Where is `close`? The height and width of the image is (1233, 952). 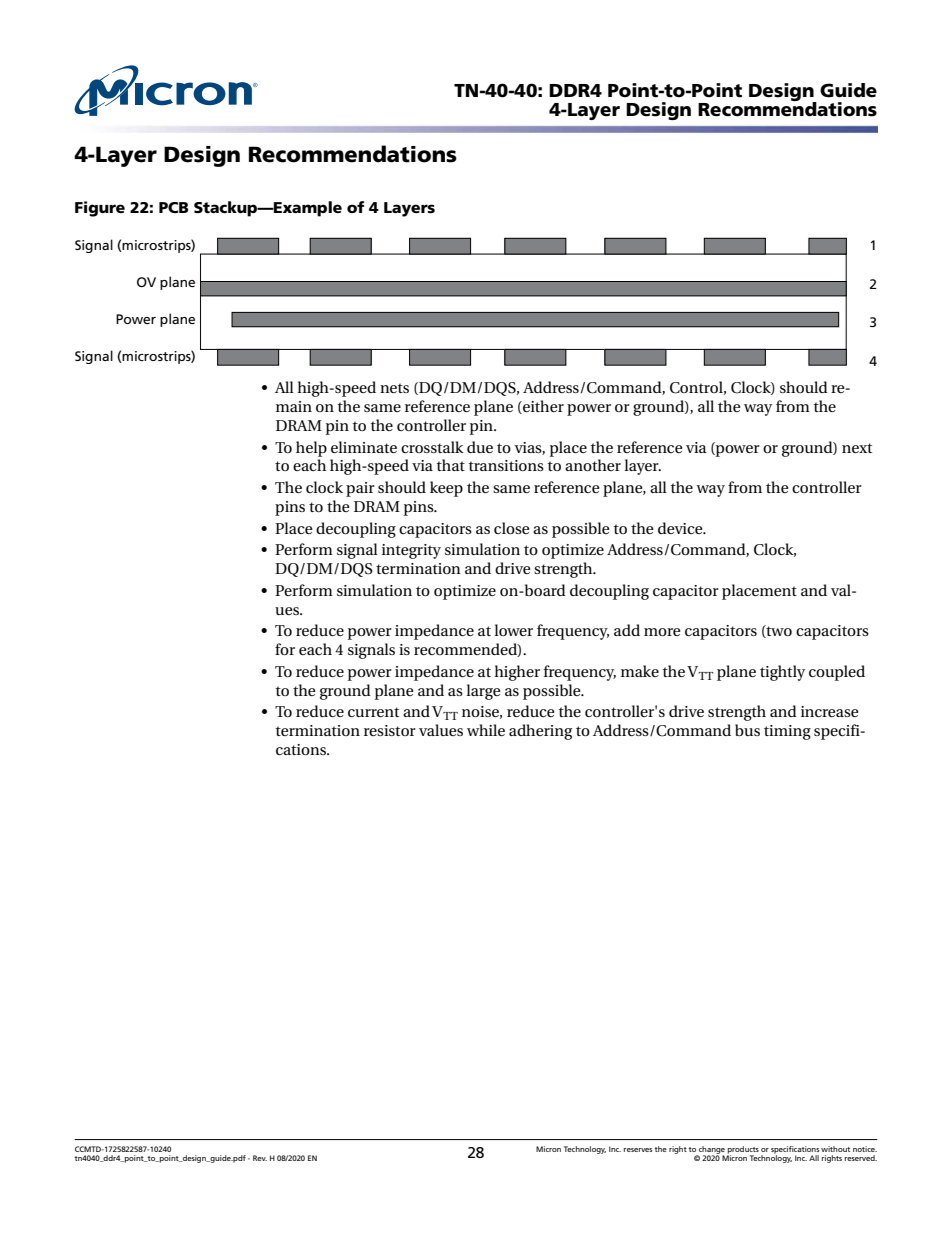 close is located at coordinates (511, 528).
